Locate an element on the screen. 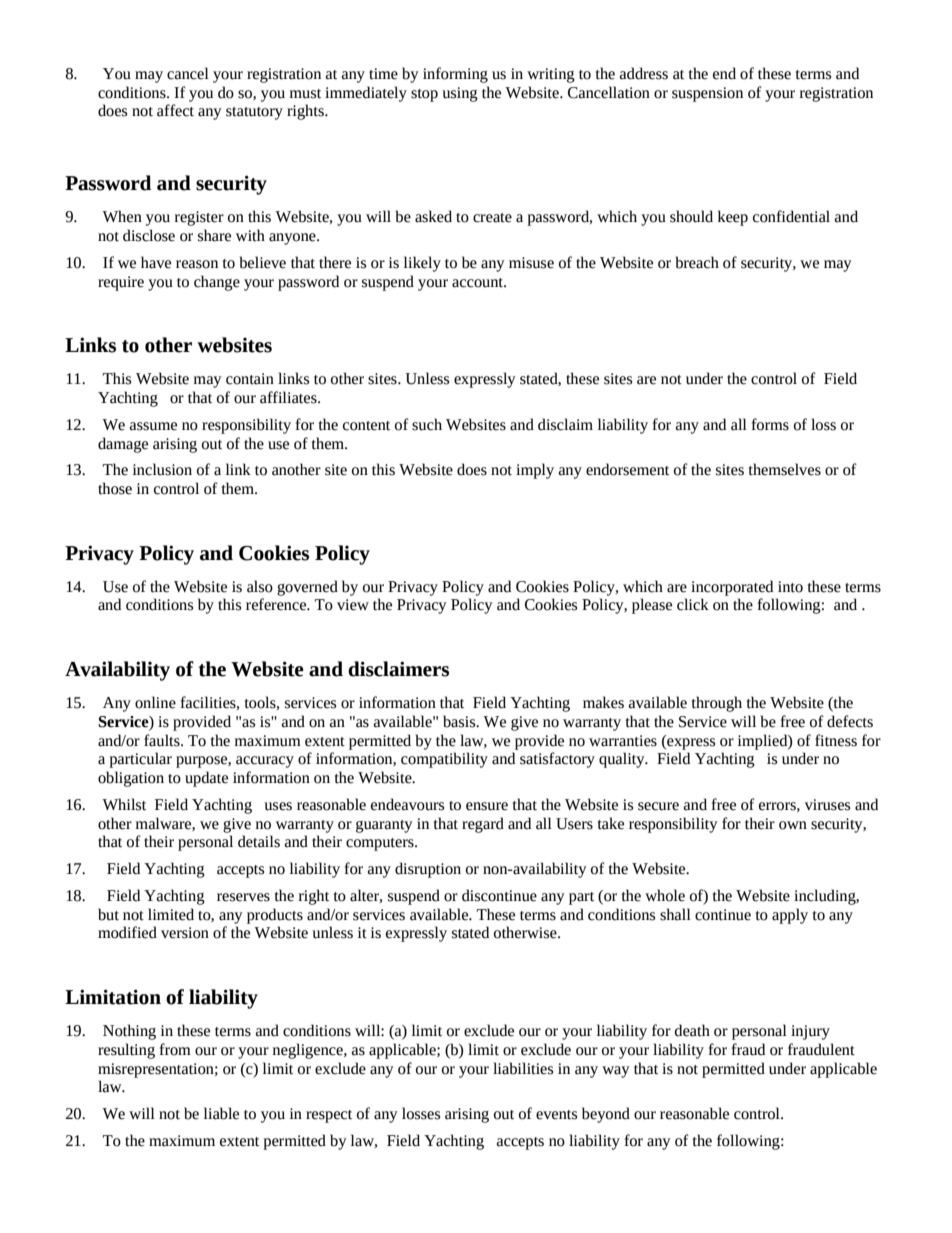 The width and height of the screenshot is (952, 1233). view is located at coordinates (353, 605).
